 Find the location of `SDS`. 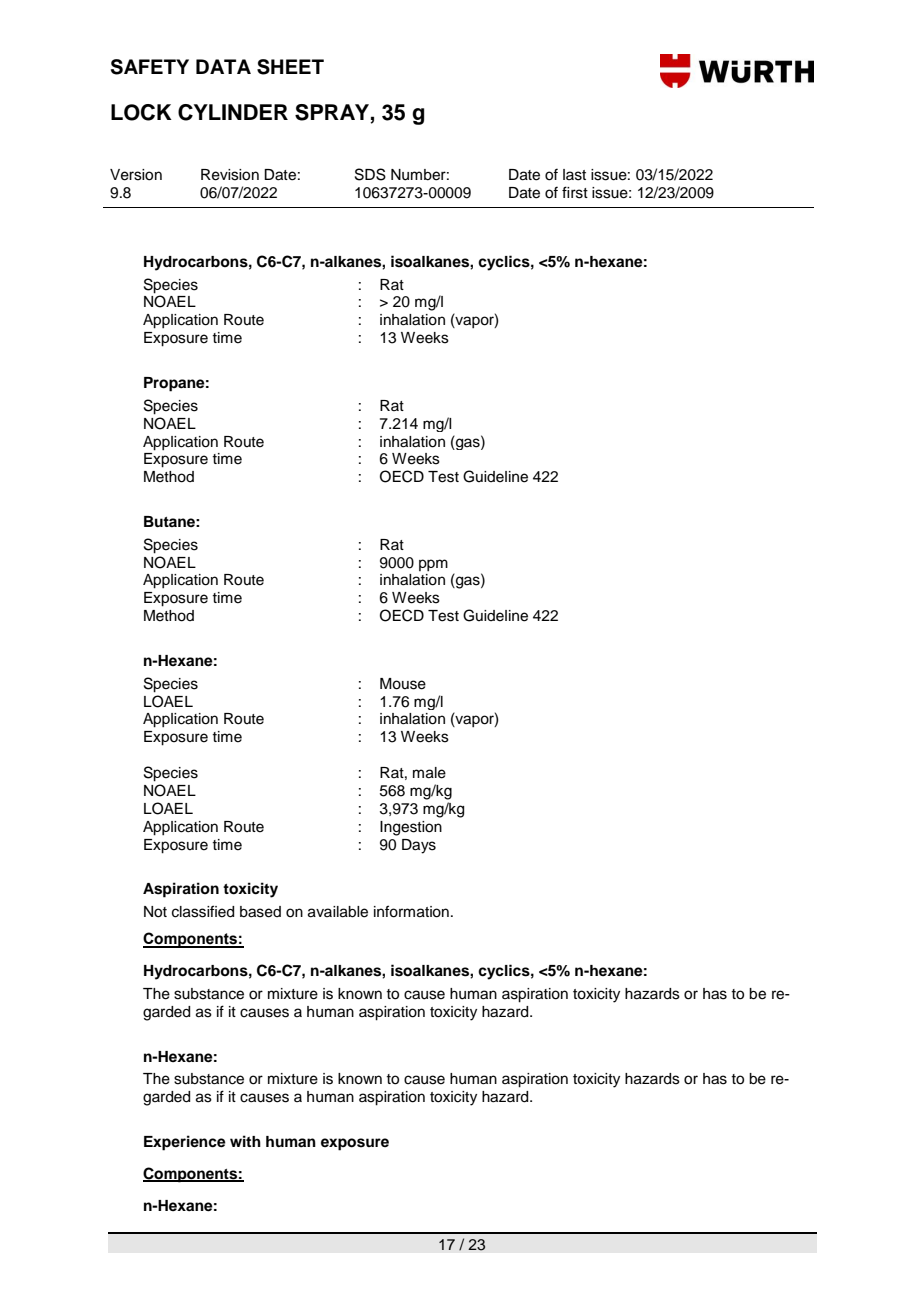

SDS is located at coordinates (370, 174).
